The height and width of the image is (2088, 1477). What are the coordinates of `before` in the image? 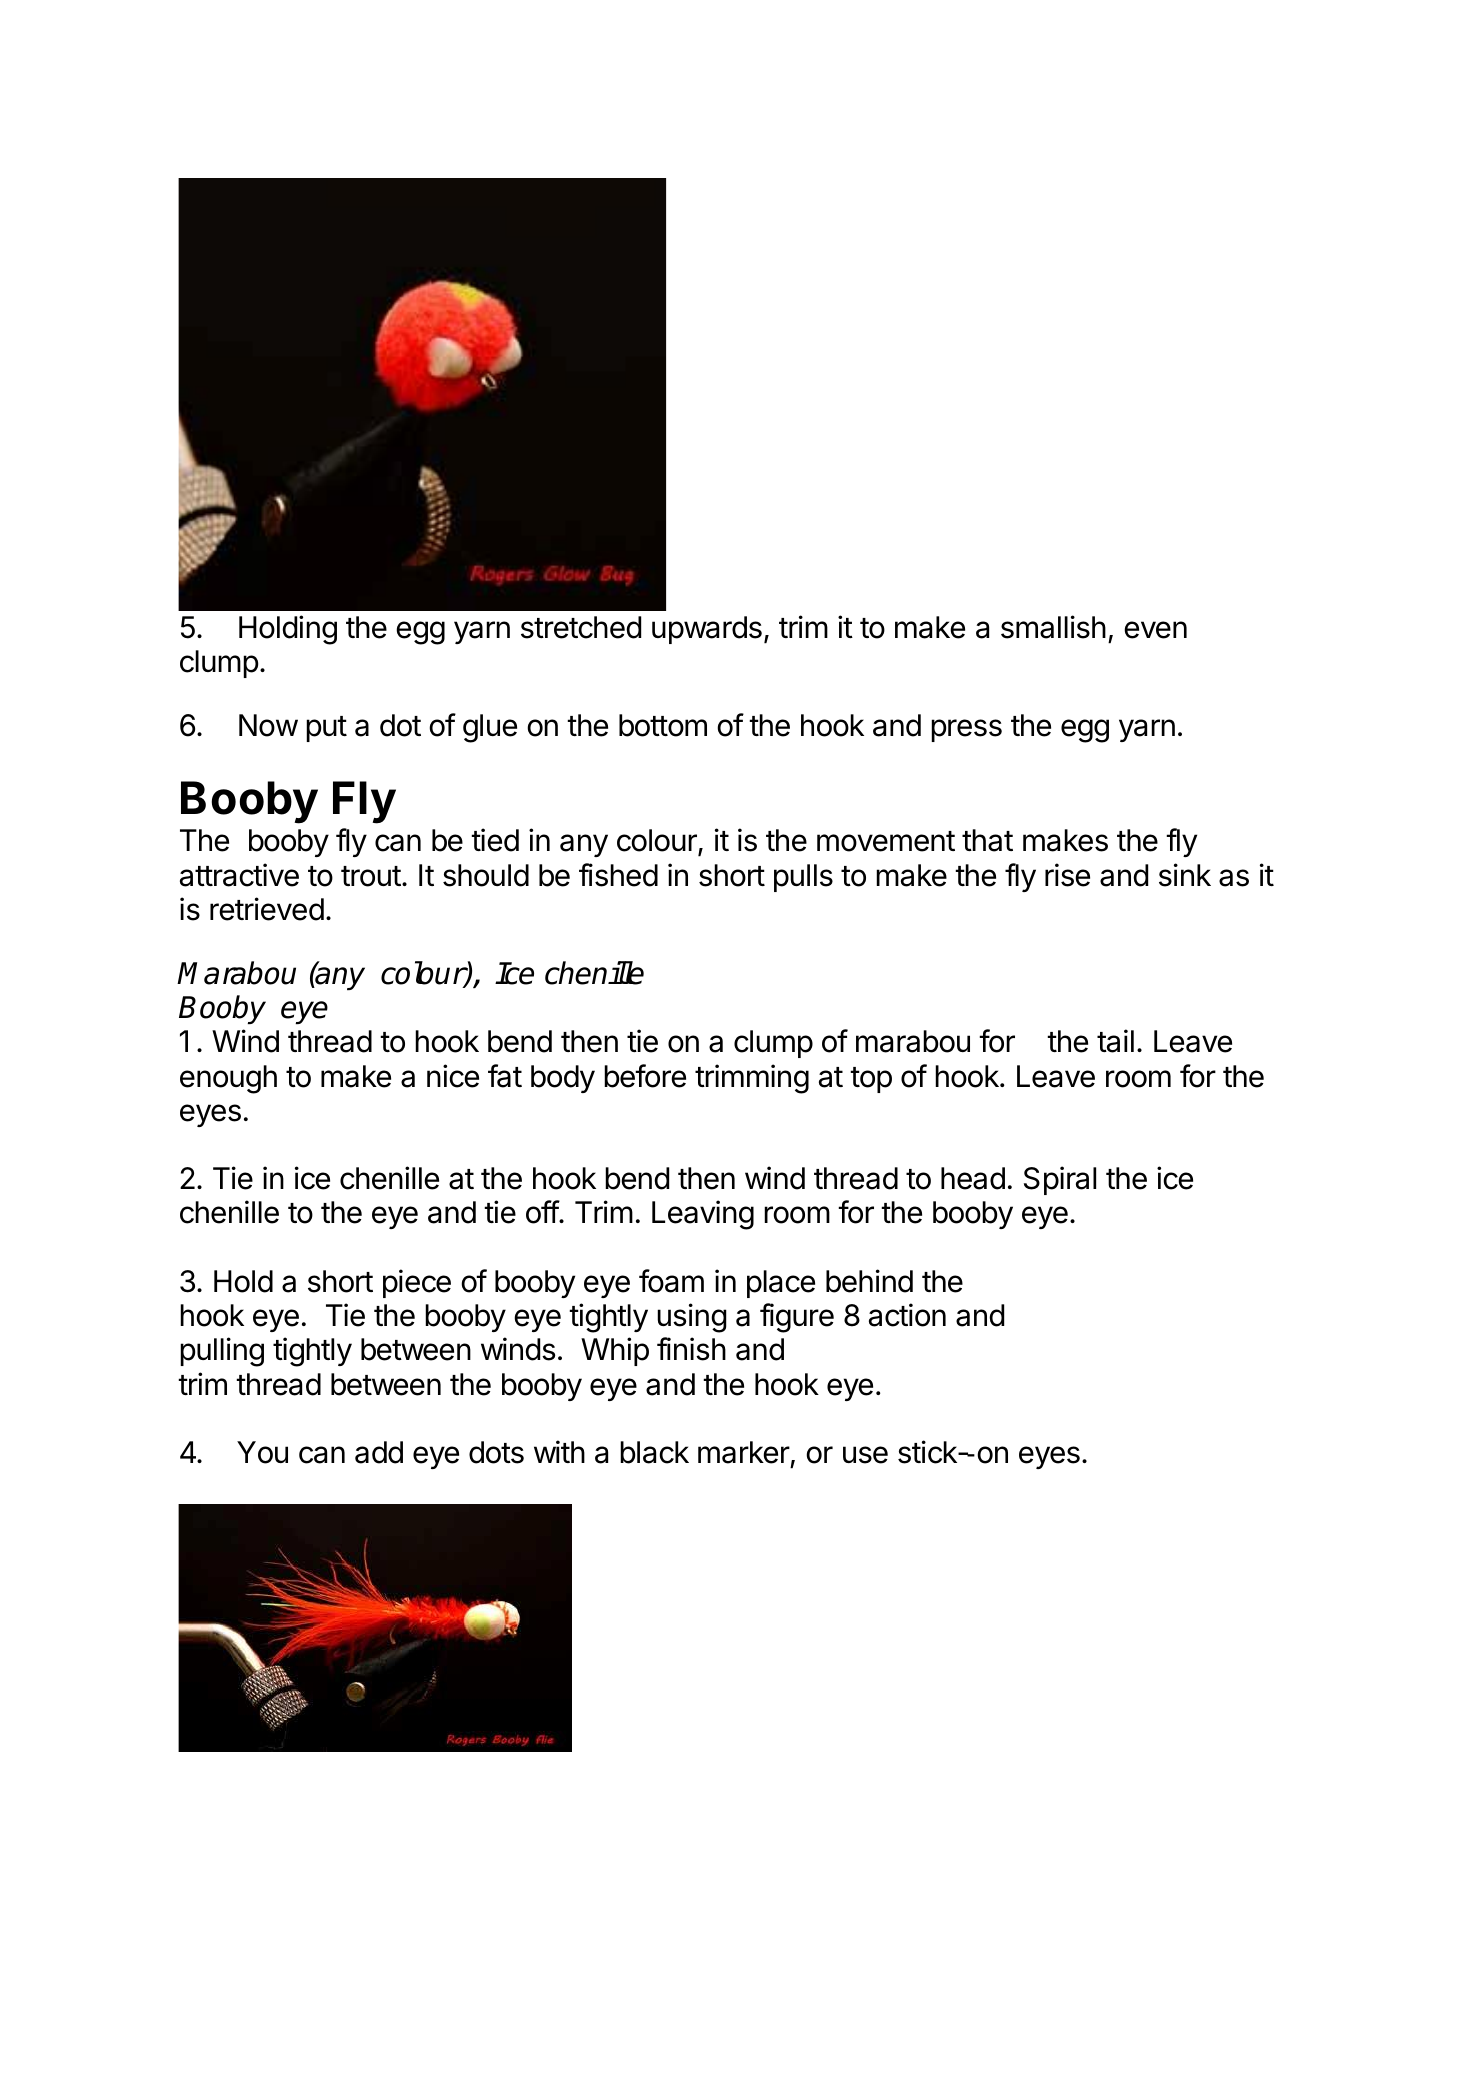 It's located at (645, 1076).
